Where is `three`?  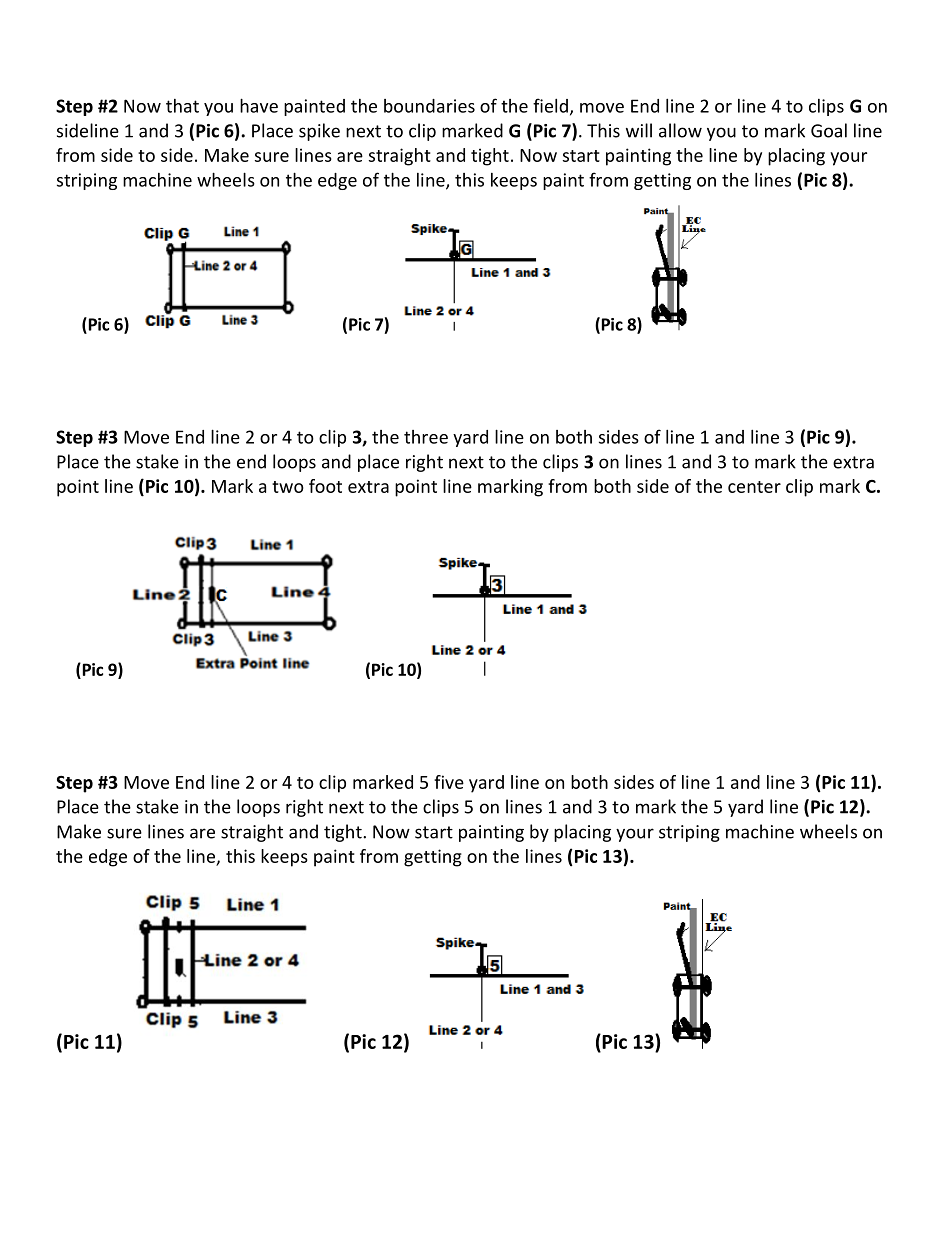 three is located at coordinates (426, 437).
